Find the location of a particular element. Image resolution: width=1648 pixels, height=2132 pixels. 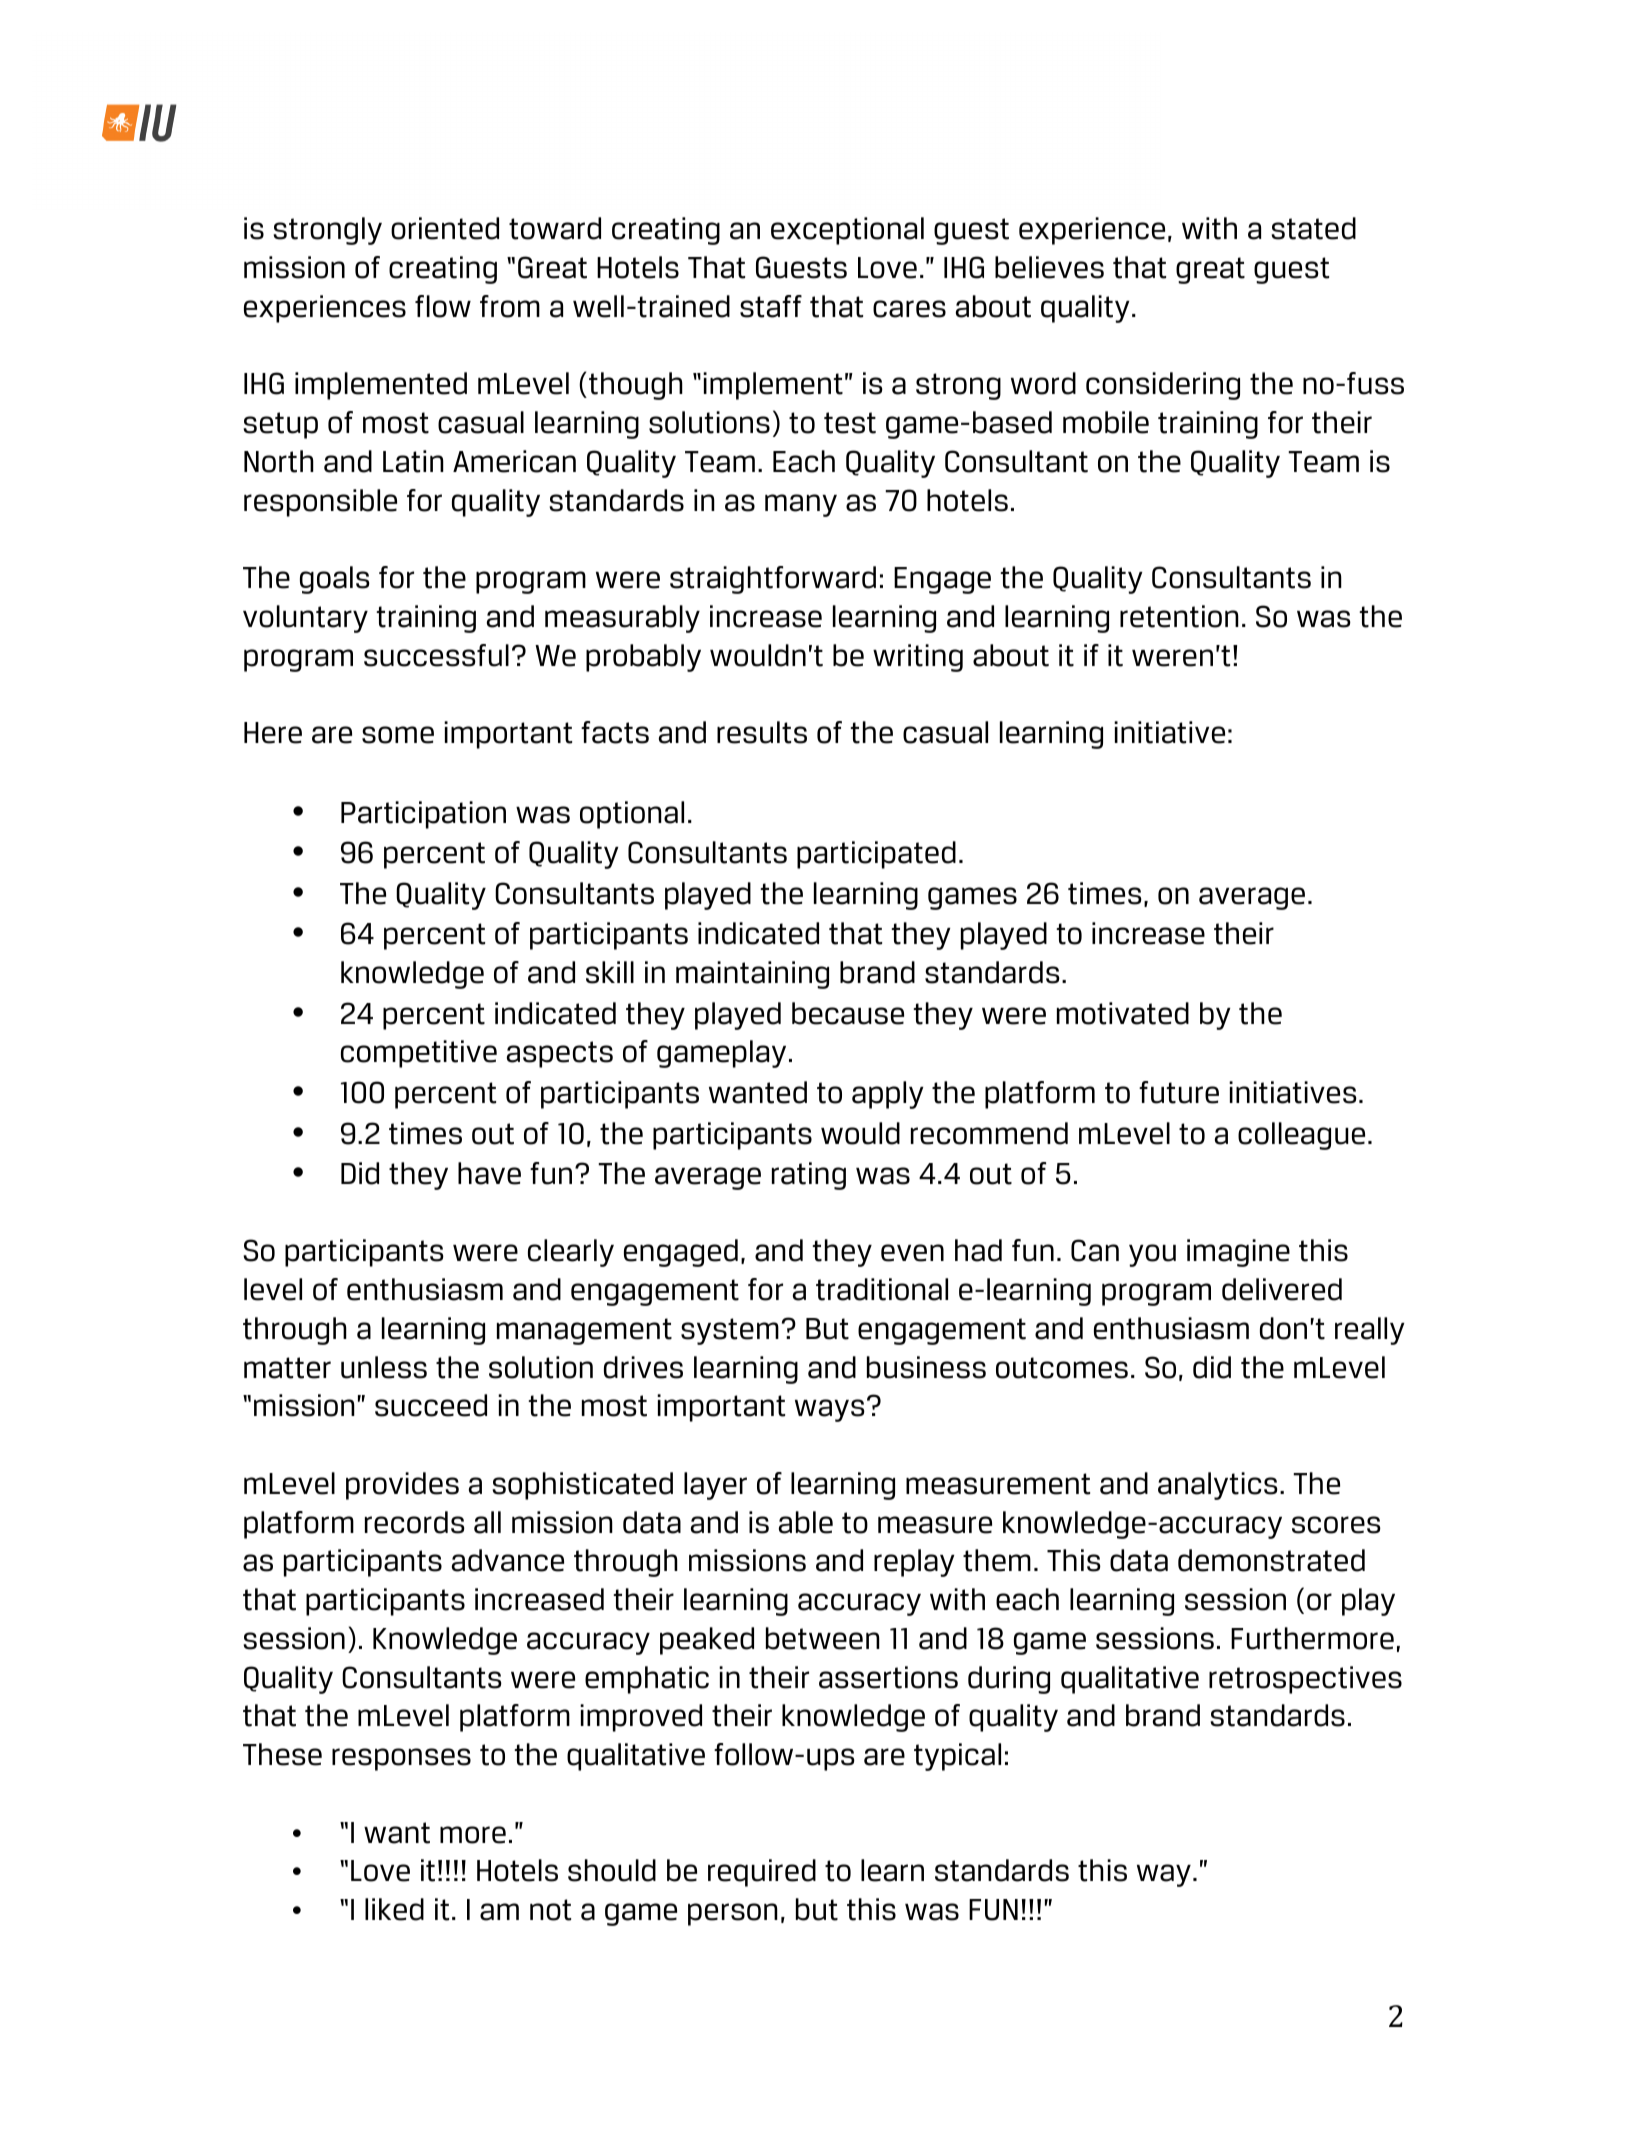

analytics is located at coordinates (1218, 1486).
